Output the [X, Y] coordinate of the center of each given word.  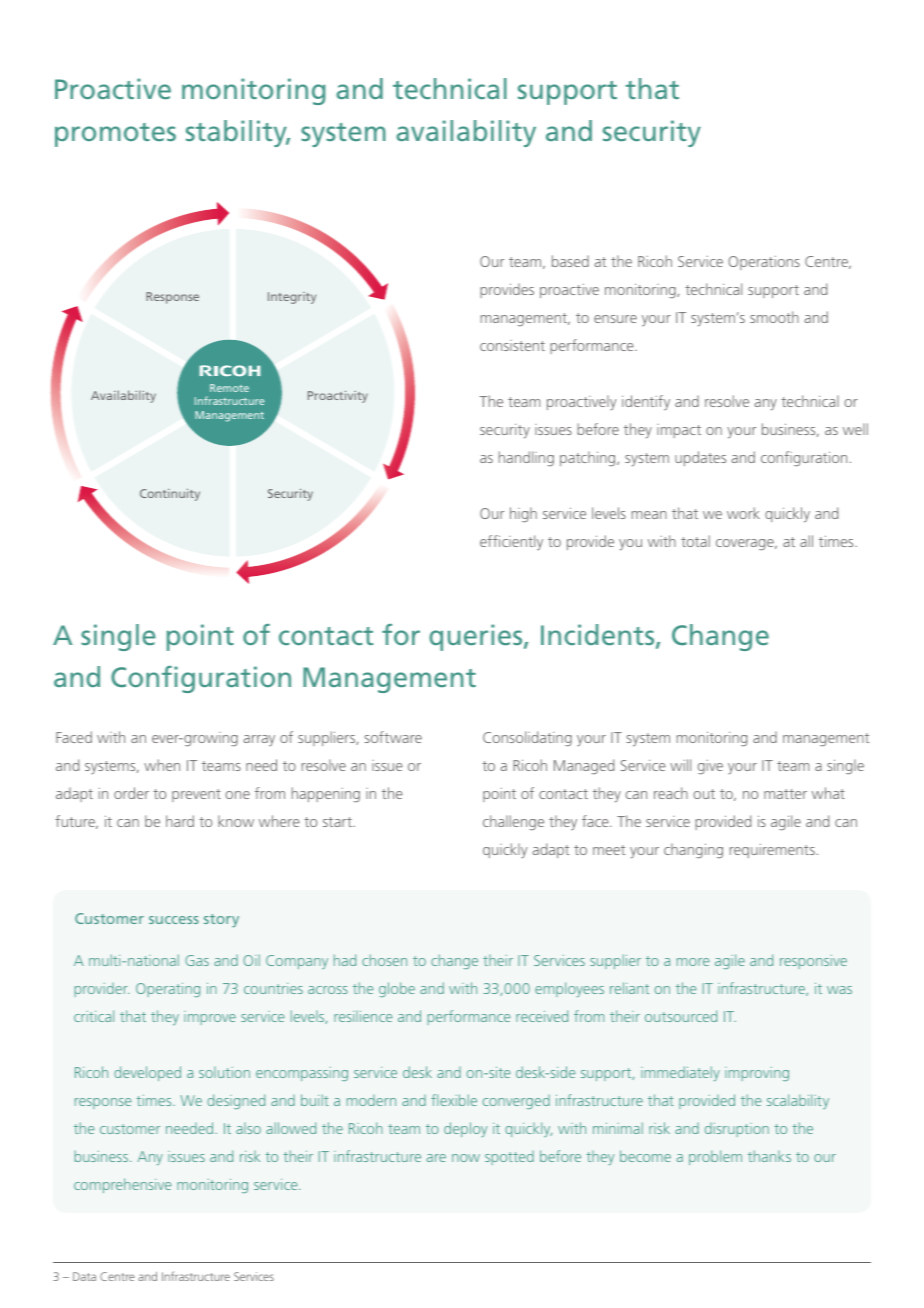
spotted [509, 1158]
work [743, 513]
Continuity [170, 495]
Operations [764, 263]
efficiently [511, 542]
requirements [772, 851]
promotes [115, 135]
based [570, 261]
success [174, 920]
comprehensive [122, 1185]
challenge [513, 822]
